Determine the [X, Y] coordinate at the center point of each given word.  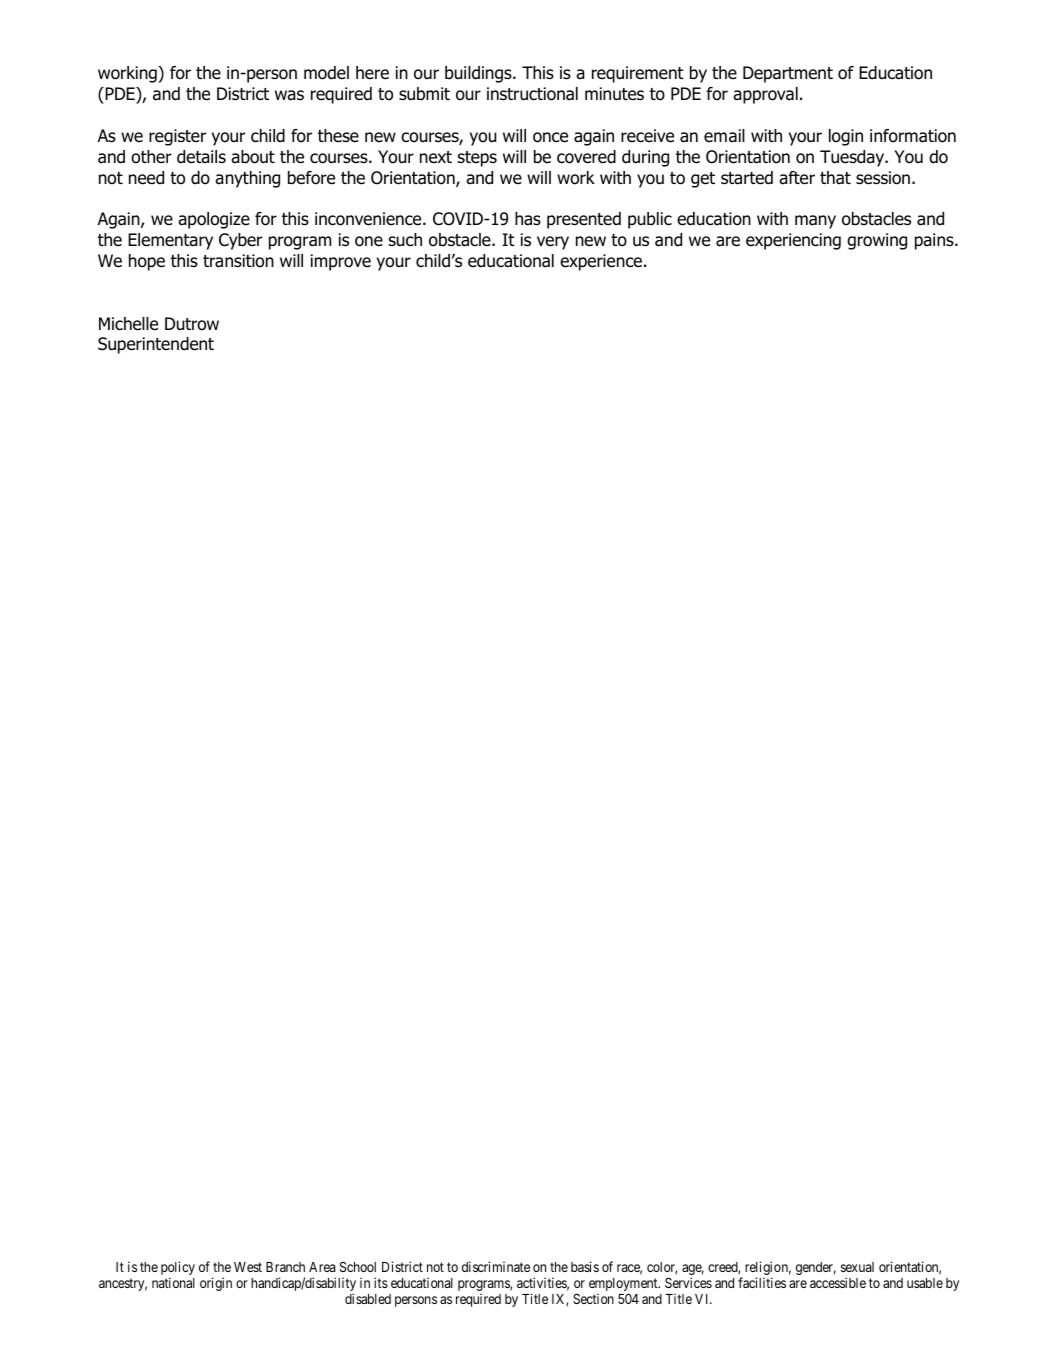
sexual [857, 1267]
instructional [532, 94]
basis [585, 1266]
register [177, 137]
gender [816, 1268]
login [846, 137]
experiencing [793, 241]
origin [216, 1284]
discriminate [496, 1266]
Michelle [128, 324]
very [553, 243]
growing [877, 241]
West [248, 1267]
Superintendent [156, 345]
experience [601, 262]
